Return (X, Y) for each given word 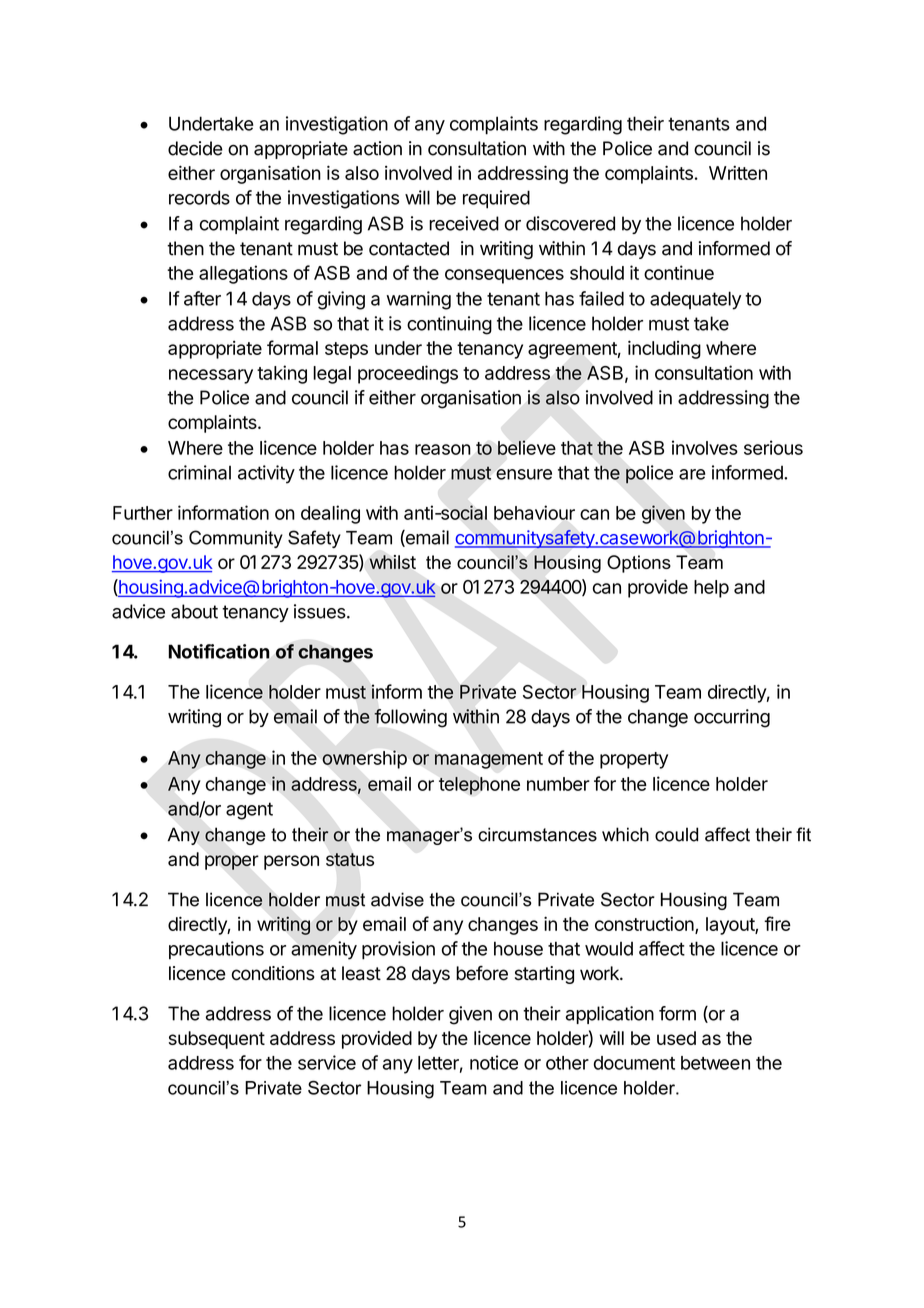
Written (738, 172)
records (199, 197)
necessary (211, 376)
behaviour (534, 512)
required (496, 199)
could (676, 834)
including (664, 349)
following (410, 718)
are (692, 474)
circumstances (537, 834)
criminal (199, 472)
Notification (219, 651)
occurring (732, 718)
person (291, 862)
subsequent (217, 1040)
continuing (449, 325)
